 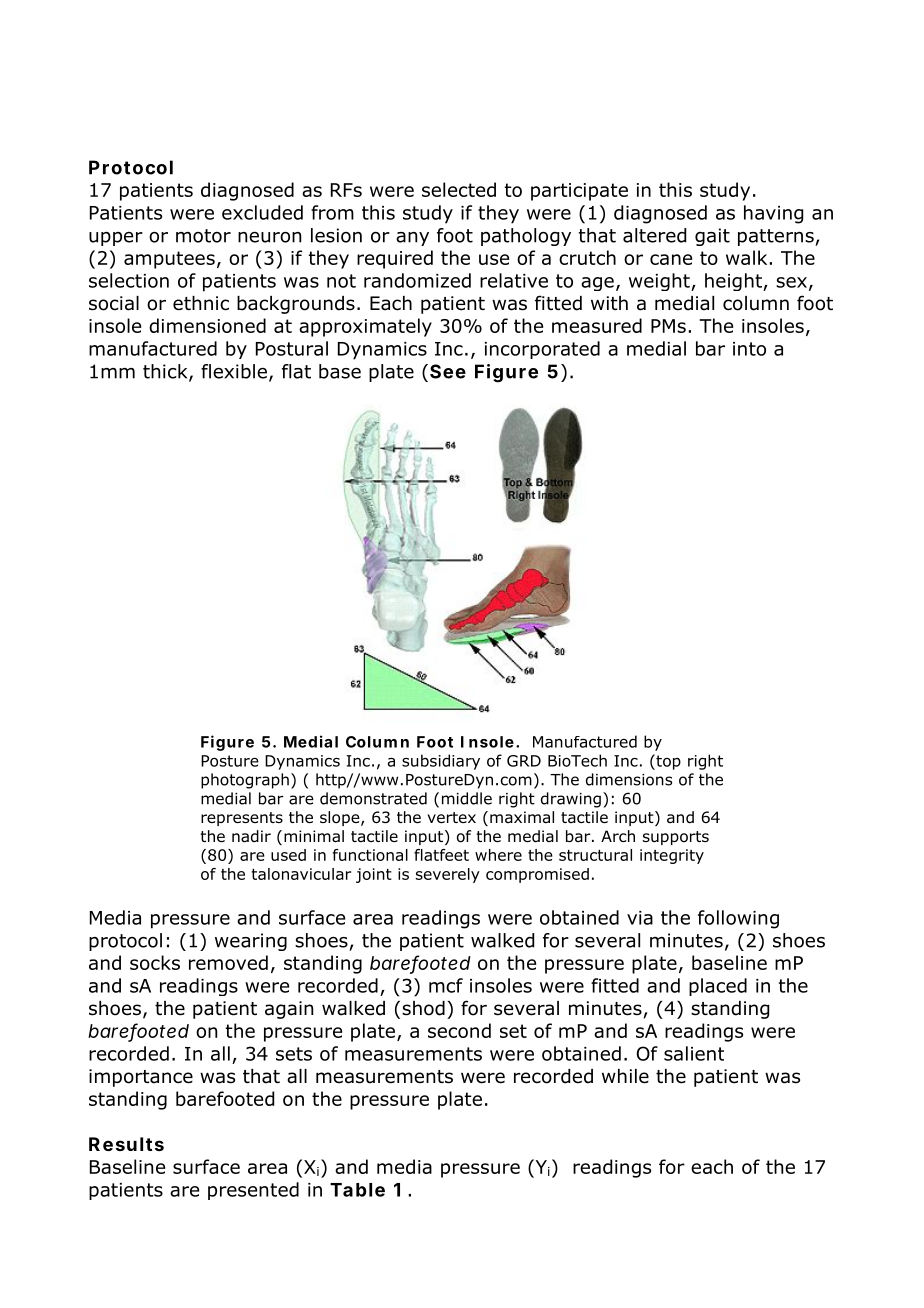 What do you see at coordinates (357, 1190) in the screenshot?
I see `Table` at bounding box center [357, 1190].
